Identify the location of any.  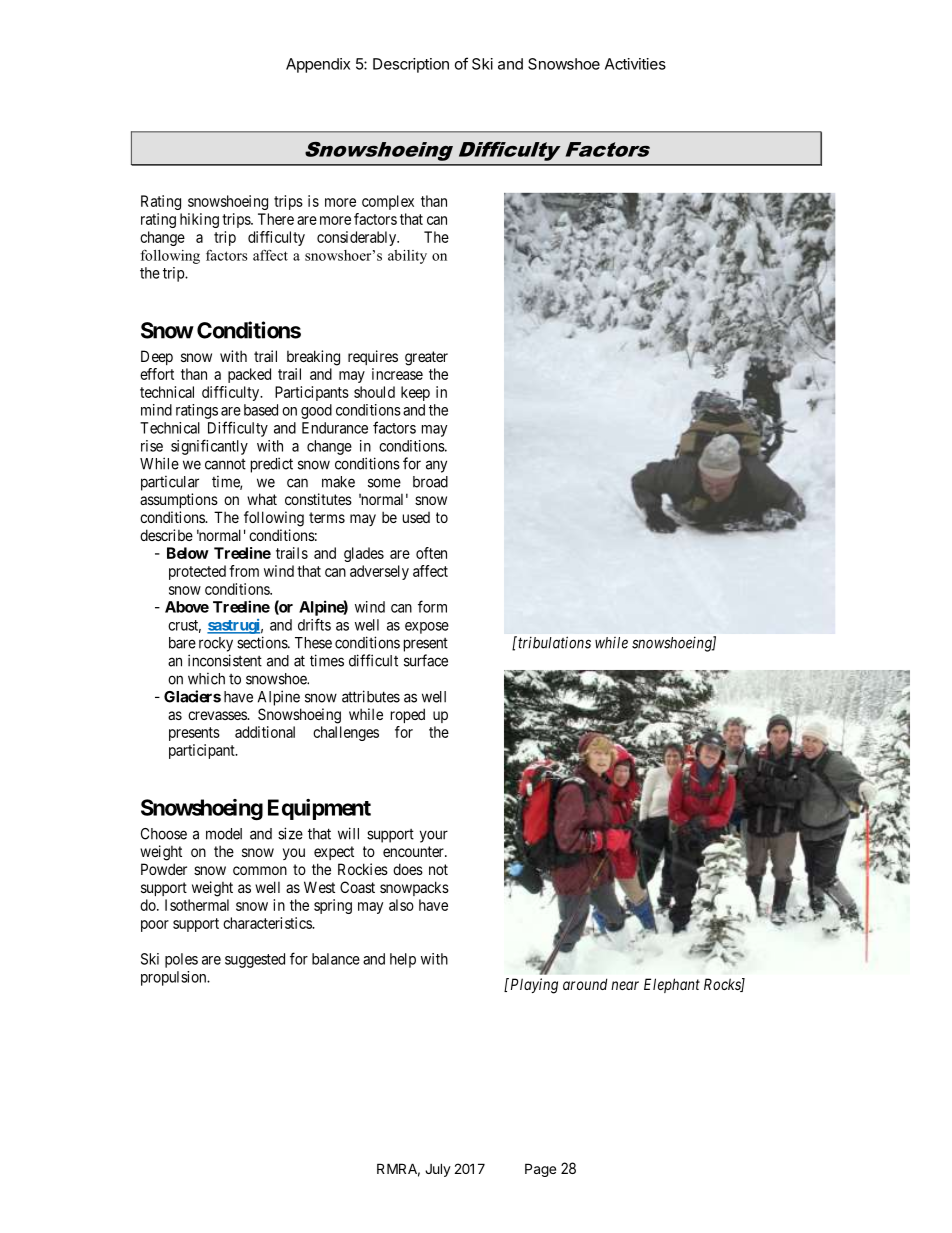
(436, 466).
